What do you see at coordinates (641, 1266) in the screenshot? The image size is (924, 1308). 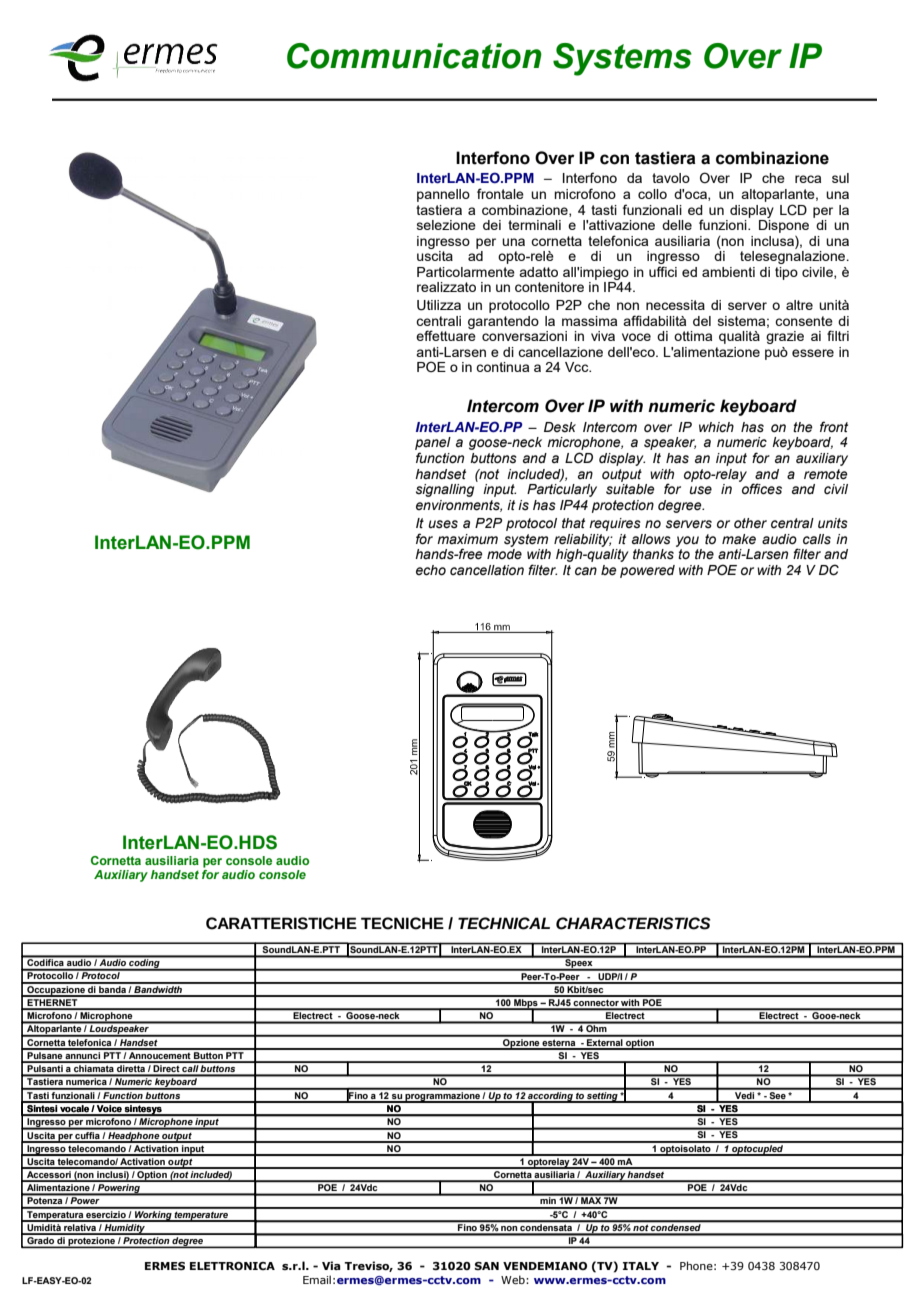 I see `ITALY` at bounding box center [641, 1266].
